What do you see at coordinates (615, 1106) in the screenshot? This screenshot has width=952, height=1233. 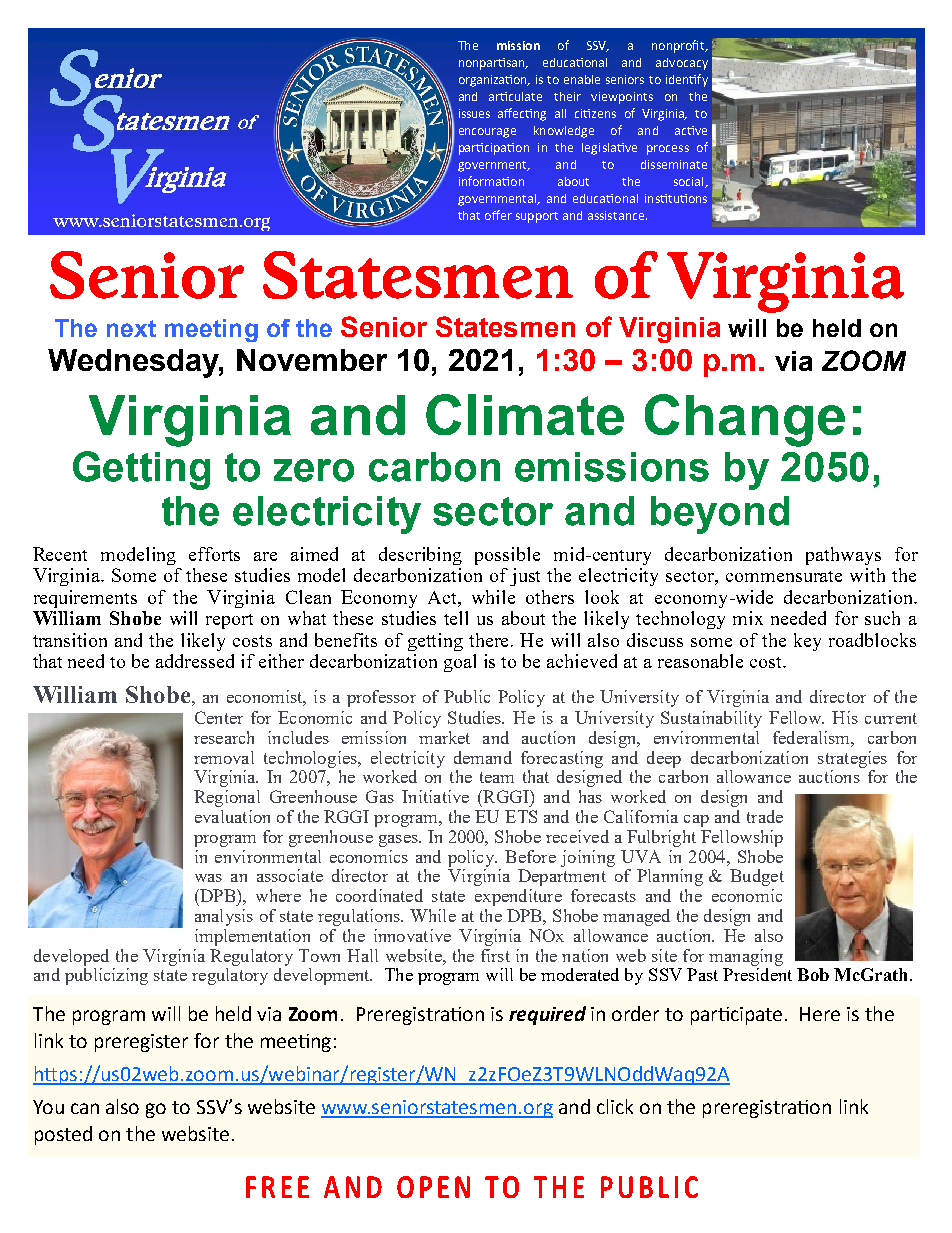 I see `click` at bounding box center [615, 1106].
